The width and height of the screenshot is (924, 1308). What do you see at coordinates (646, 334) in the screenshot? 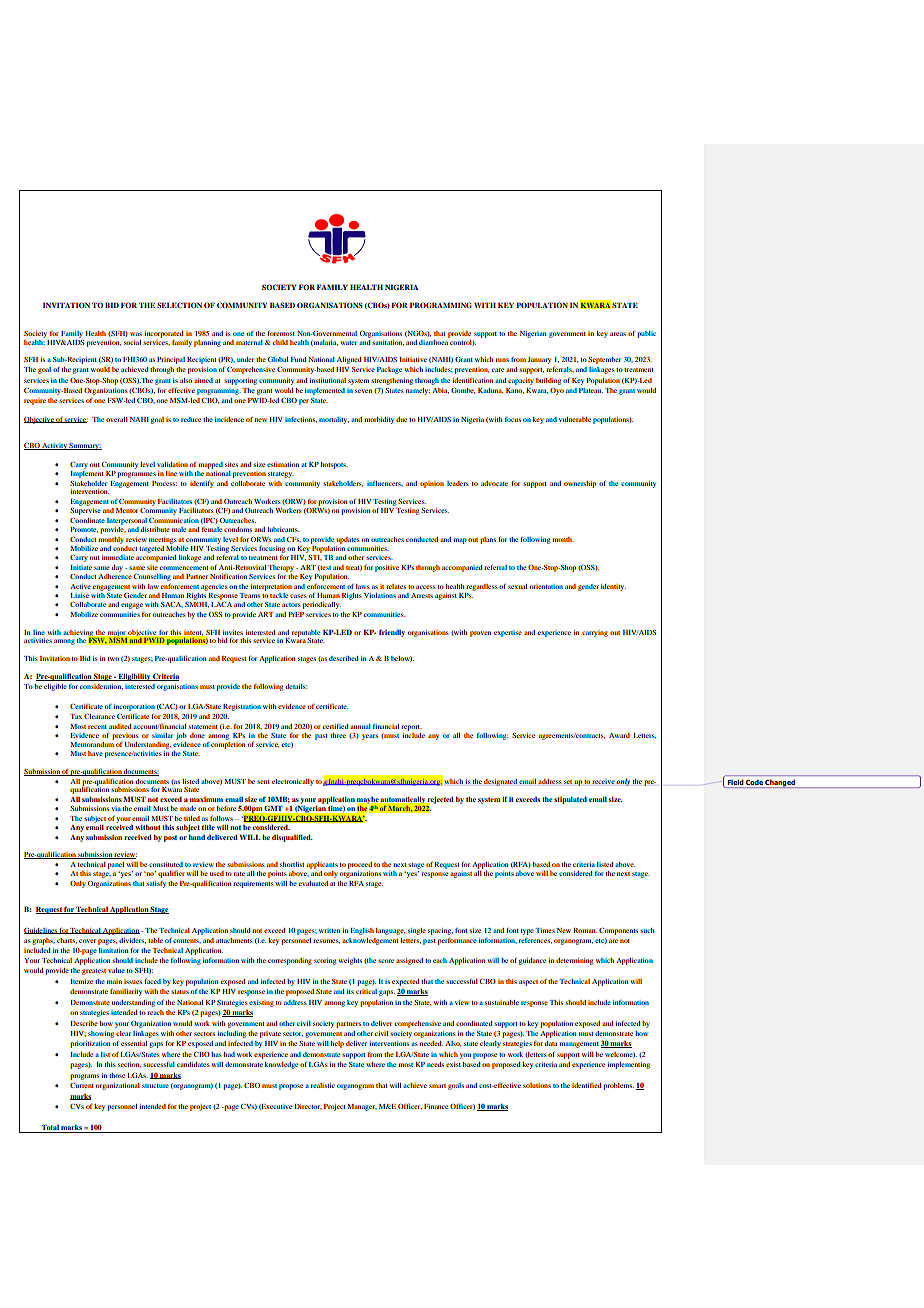
I see `public` at bounding box center [646, 334].
